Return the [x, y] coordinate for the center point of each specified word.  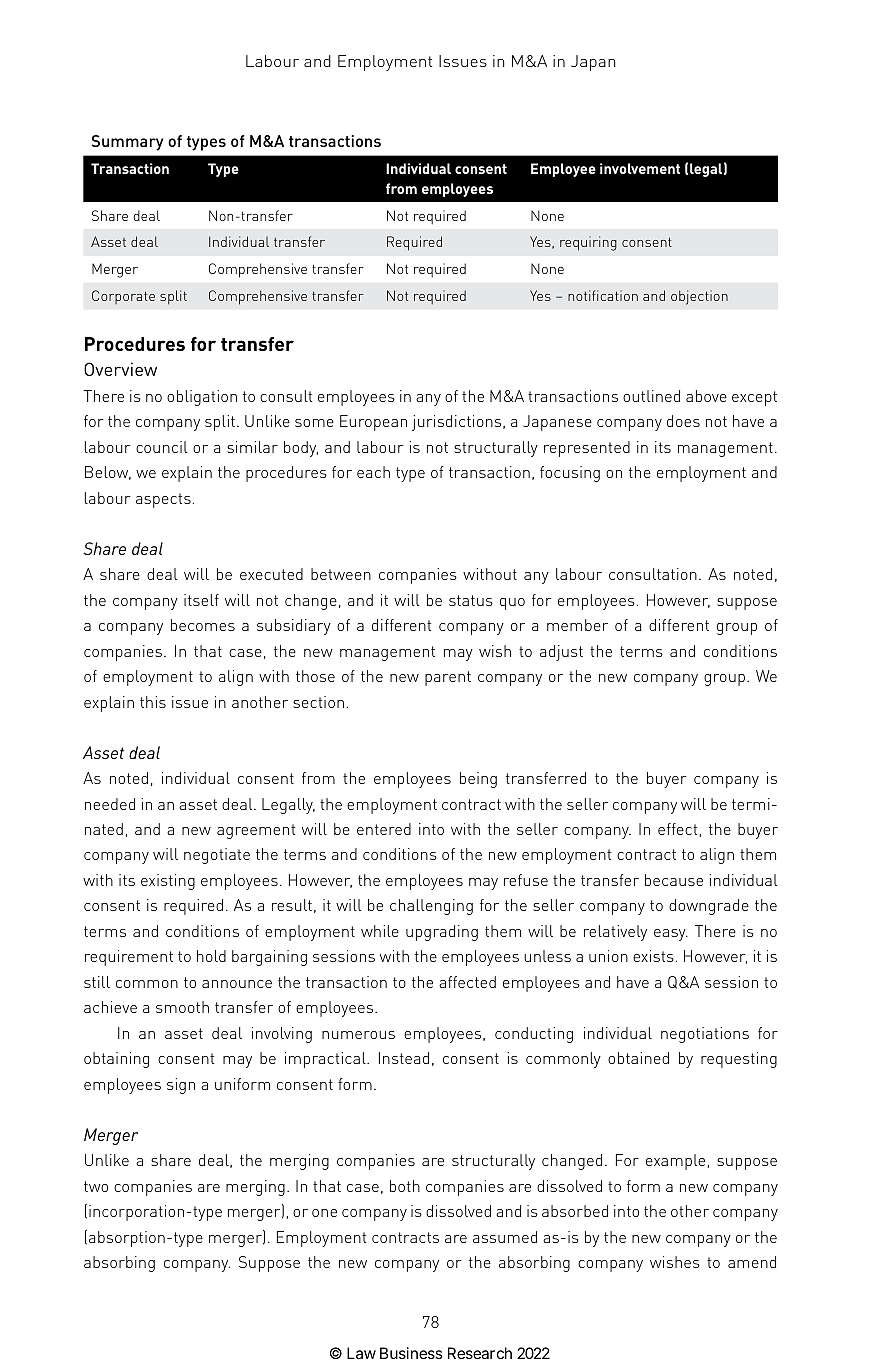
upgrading [442, 933]
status [471, 600]
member [577, 625]
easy [671, 935]
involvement [640, 168]
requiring [588, 243]
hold [211, 956]
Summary [127, 143]
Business [411, 1353]
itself [201, 600]
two [96, 1186]
